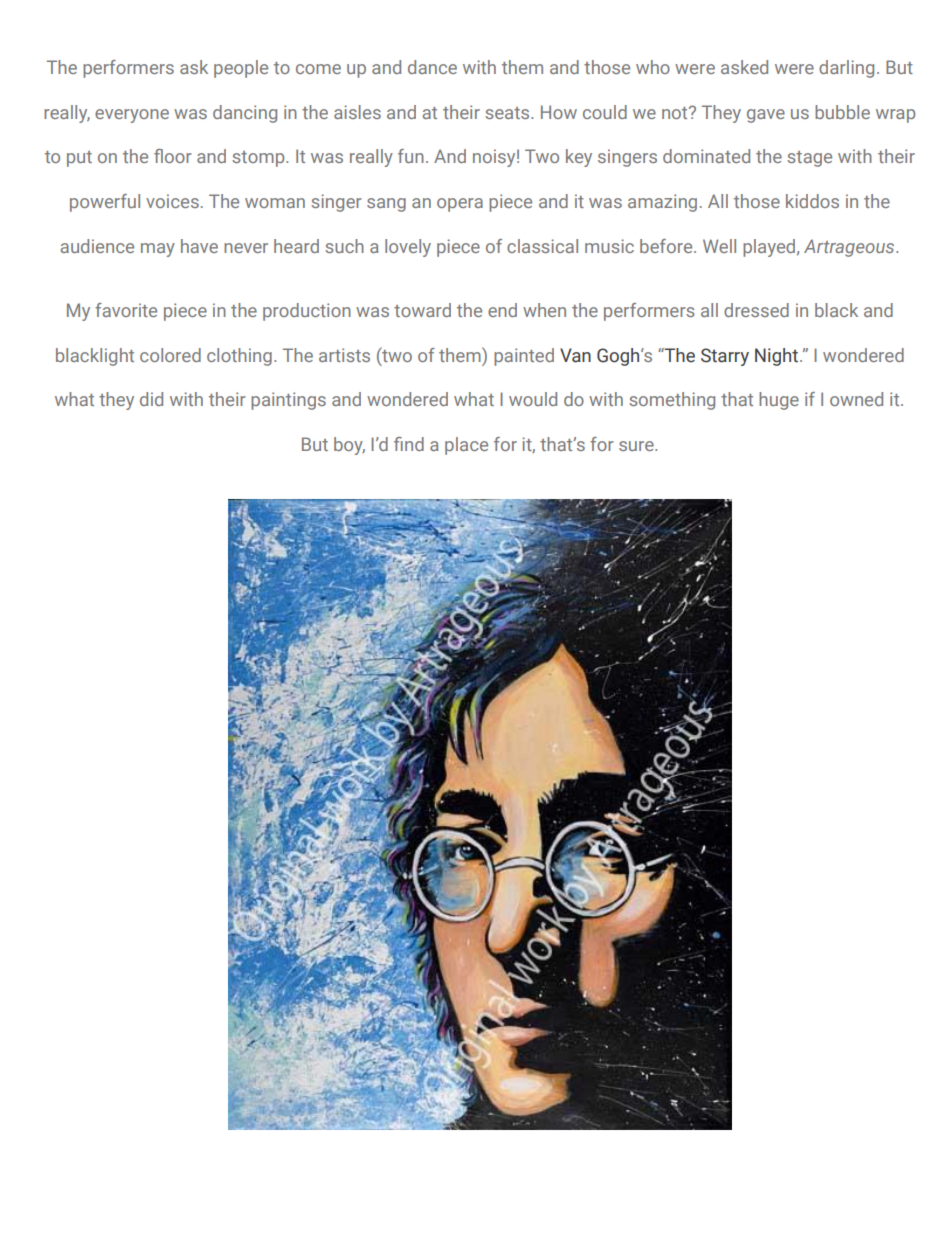  Describe the element at coordinates (432, 67) in the screenshot. I see `dance` at that location.
